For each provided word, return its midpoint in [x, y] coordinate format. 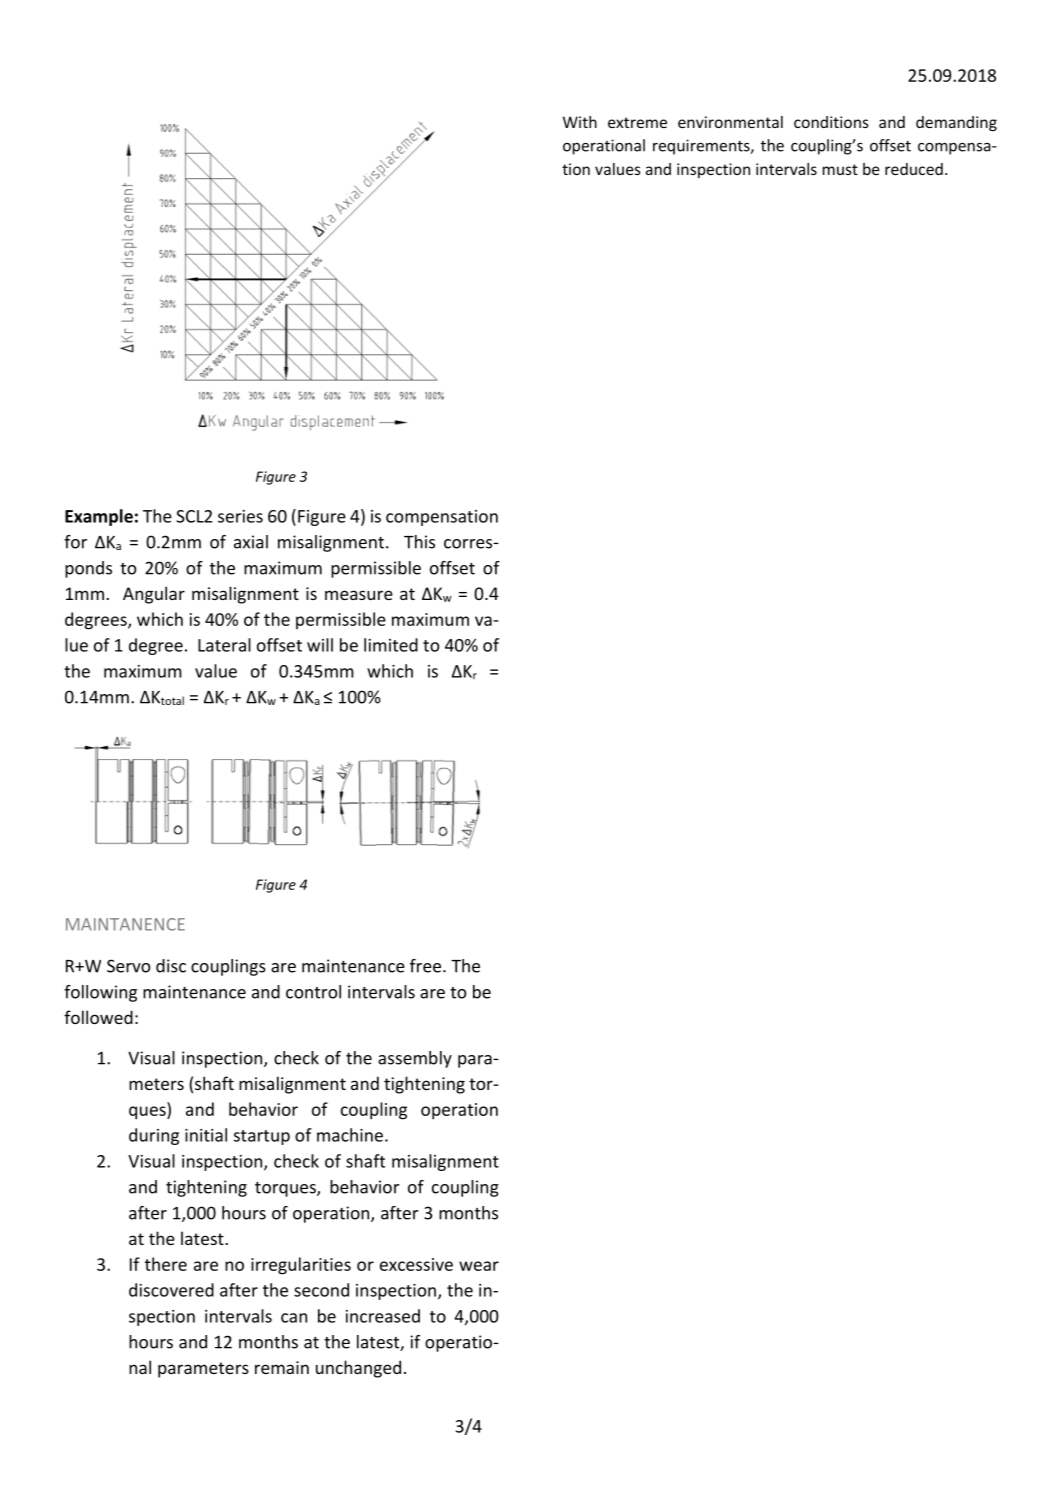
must [840, 169]
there [166, 1264]
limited [391, 645]
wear [479, 1266]
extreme [637, 122]
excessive [416, 1264]
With [580, 122]
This [419, 542]
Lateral [224, 645]
